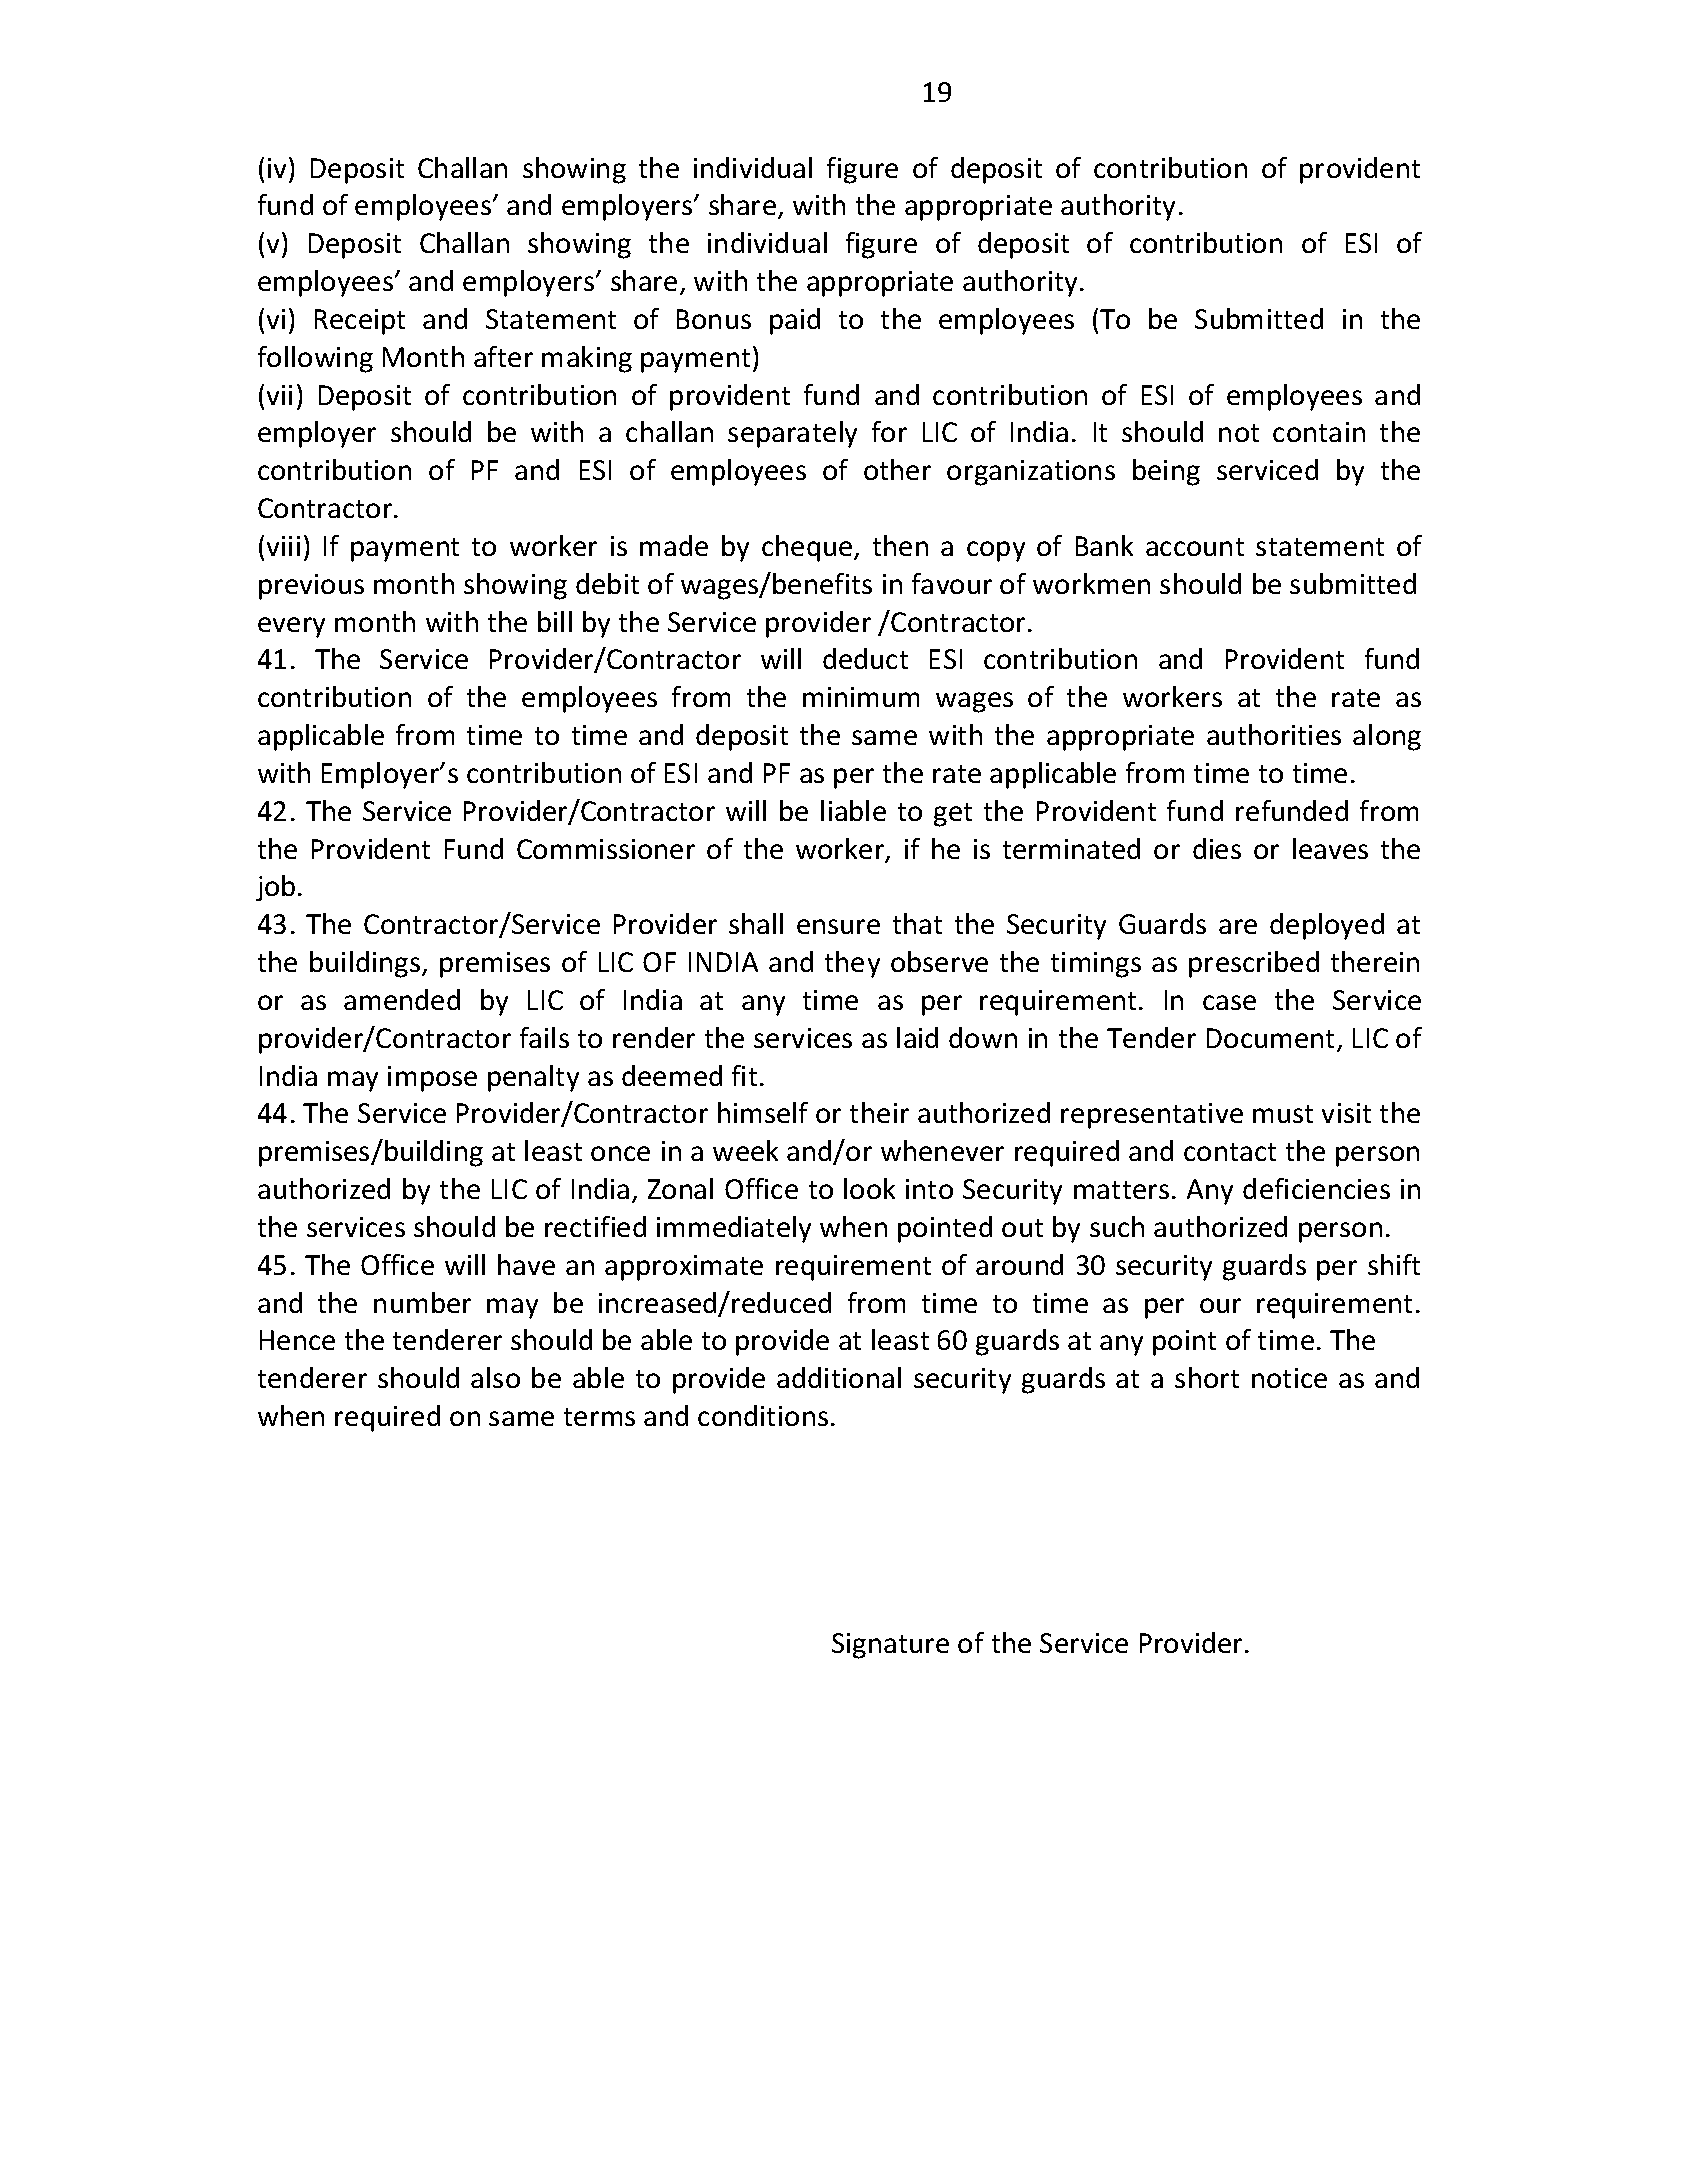 This screenshot has width=1682, height=2176. I want to click on contain, so click(1319, 432).
